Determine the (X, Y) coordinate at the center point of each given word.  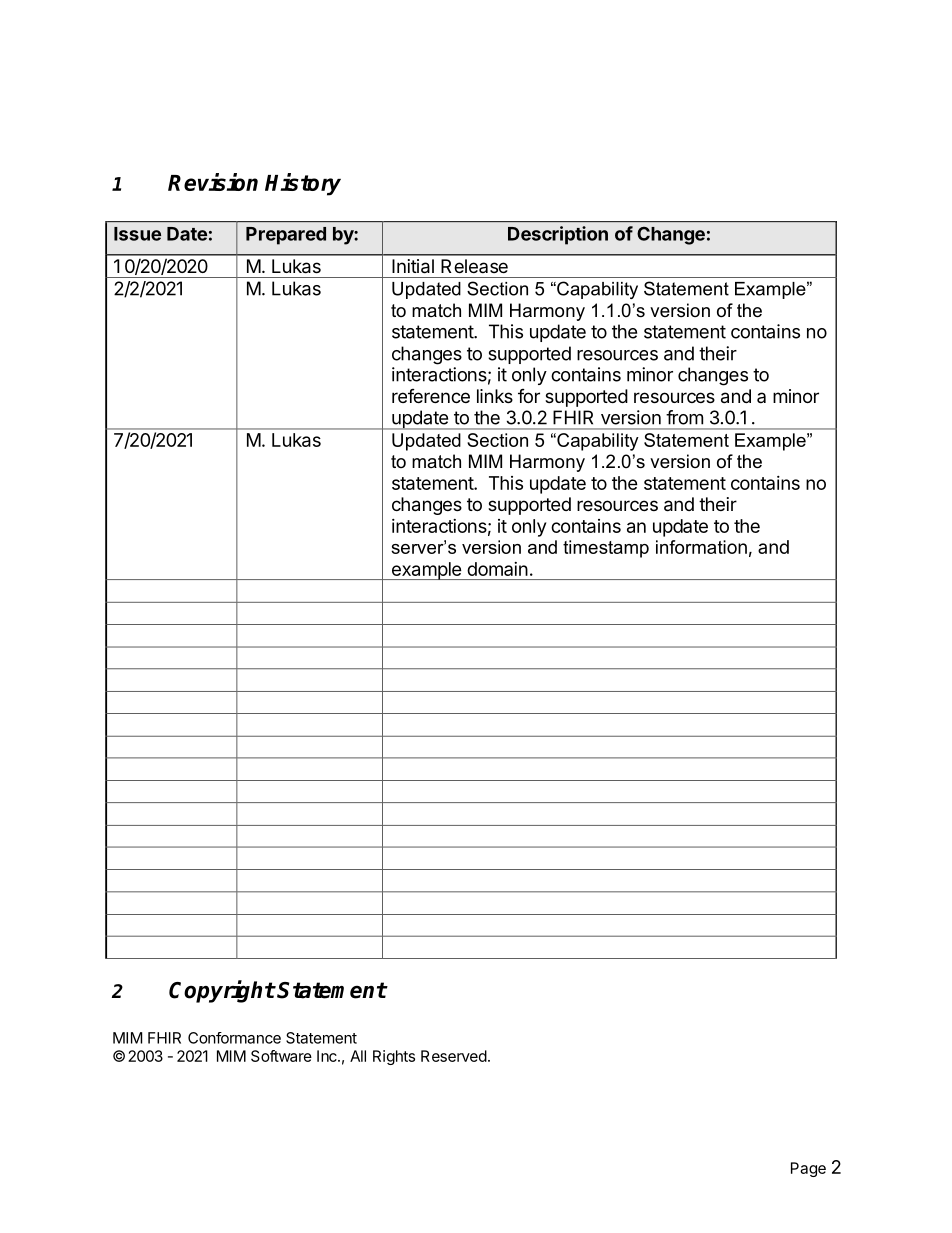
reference (431, 396)
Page (808, 1169)
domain (497, 569)
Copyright (222, 991)
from (684, 417)
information (701, 547)
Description (558, 235)
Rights (394, 1057)
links (495, 396)
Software (281, 1056)
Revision (213, 182)
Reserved (454, 1056)
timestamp (606, 549)
